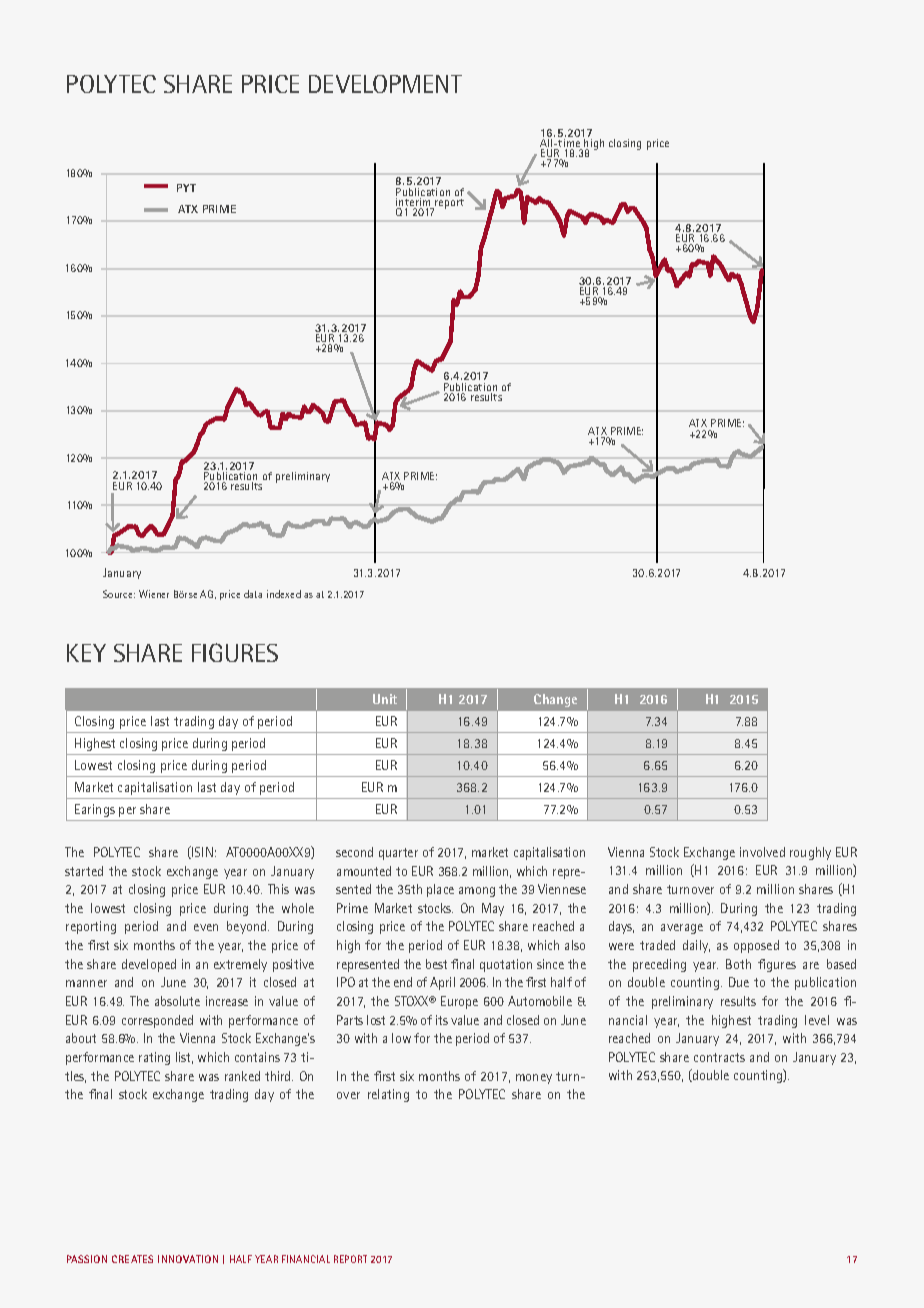  I want to click on involved, so click(762, 852).
